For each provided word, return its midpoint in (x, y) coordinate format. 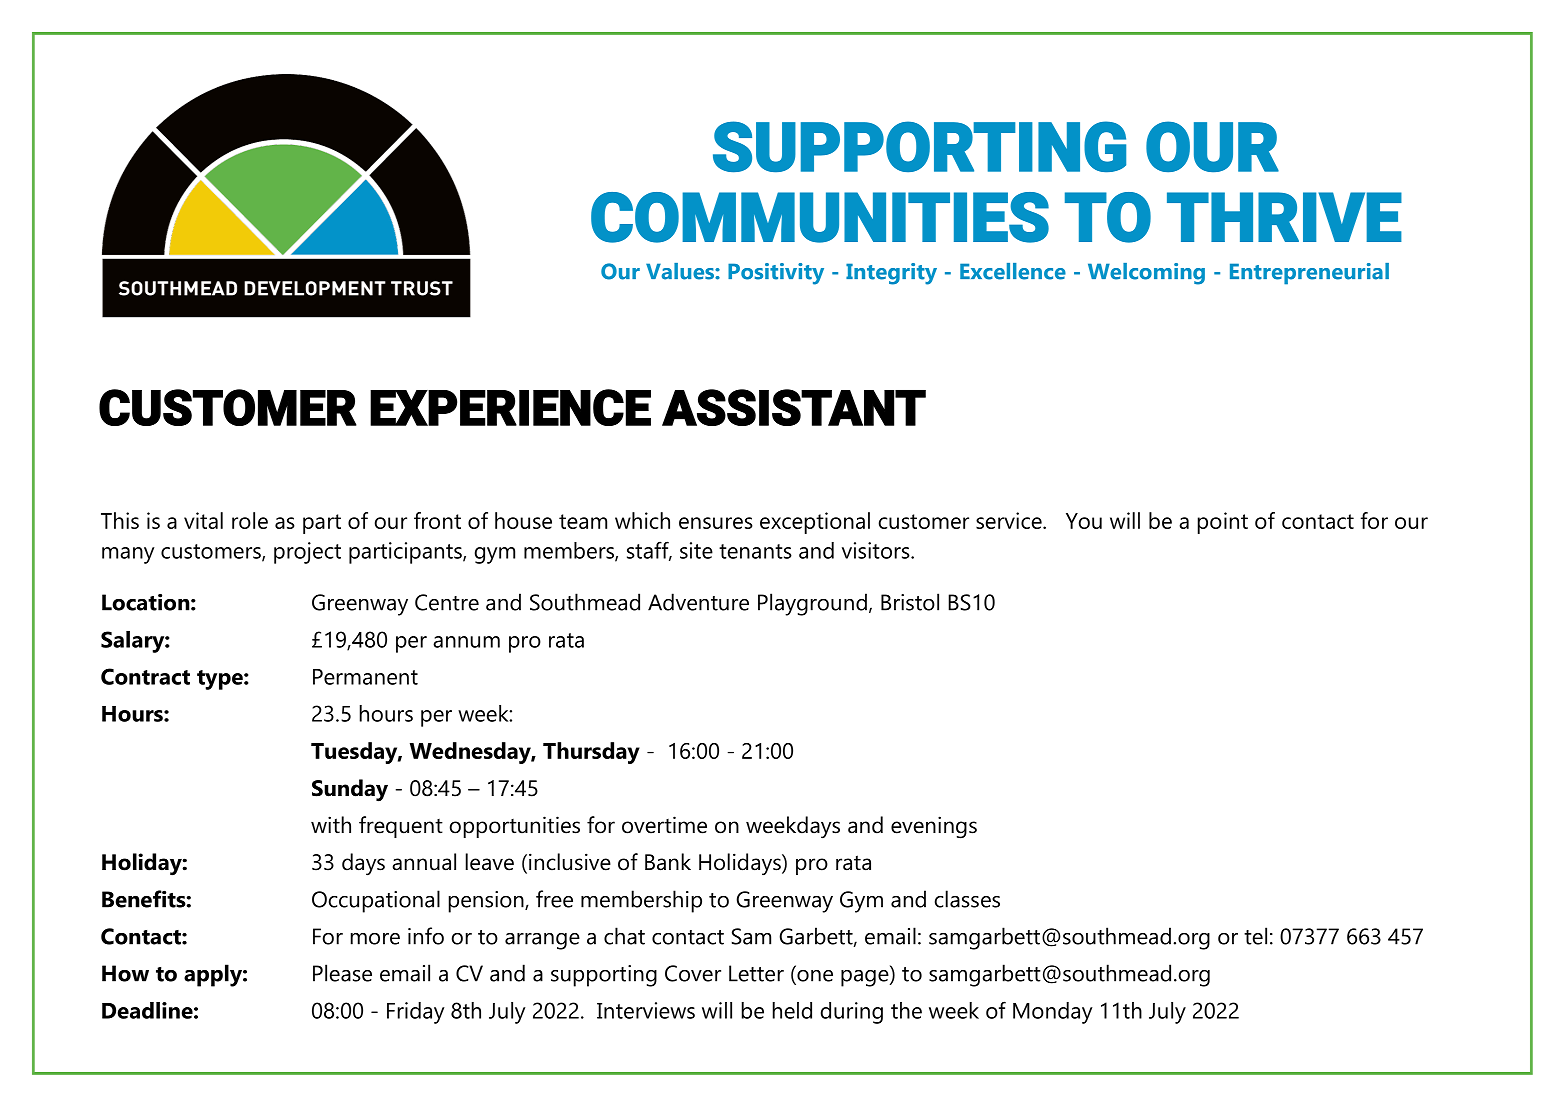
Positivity (776, 274)
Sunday (350, 790)
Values (681, 271)
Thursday (591, 753)
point (1223, 523)
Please (342, 973)
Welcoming (1146, 274)
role (250, 520)
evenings (934, 827)
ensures (716, 523)
